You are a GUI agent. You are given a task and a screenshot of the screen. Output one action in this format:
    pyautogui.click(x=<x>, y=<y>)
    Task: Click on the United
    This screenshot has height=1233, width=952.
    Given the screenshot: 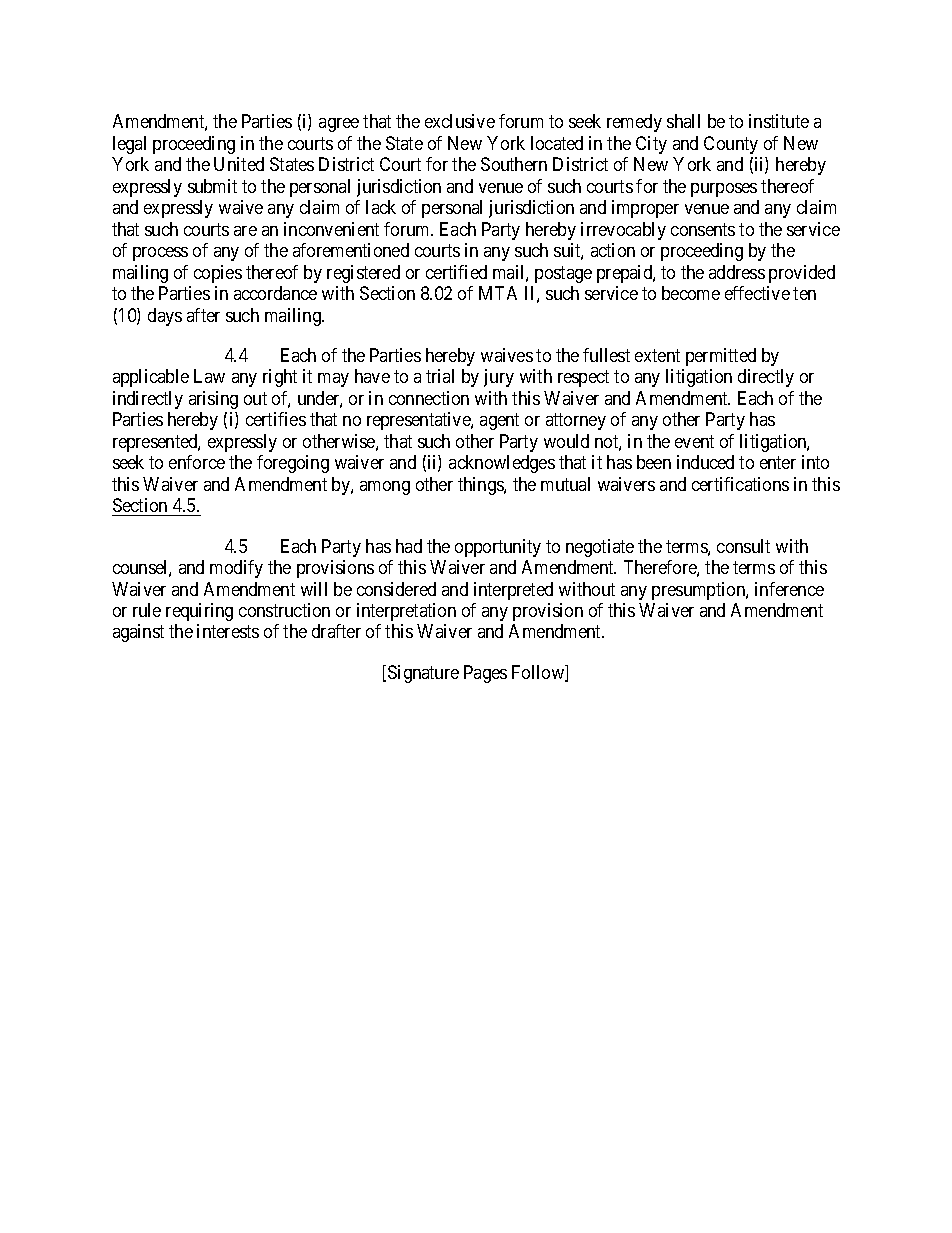 What is the action you would take?
    pyautogui.click(x=239, y=164)
